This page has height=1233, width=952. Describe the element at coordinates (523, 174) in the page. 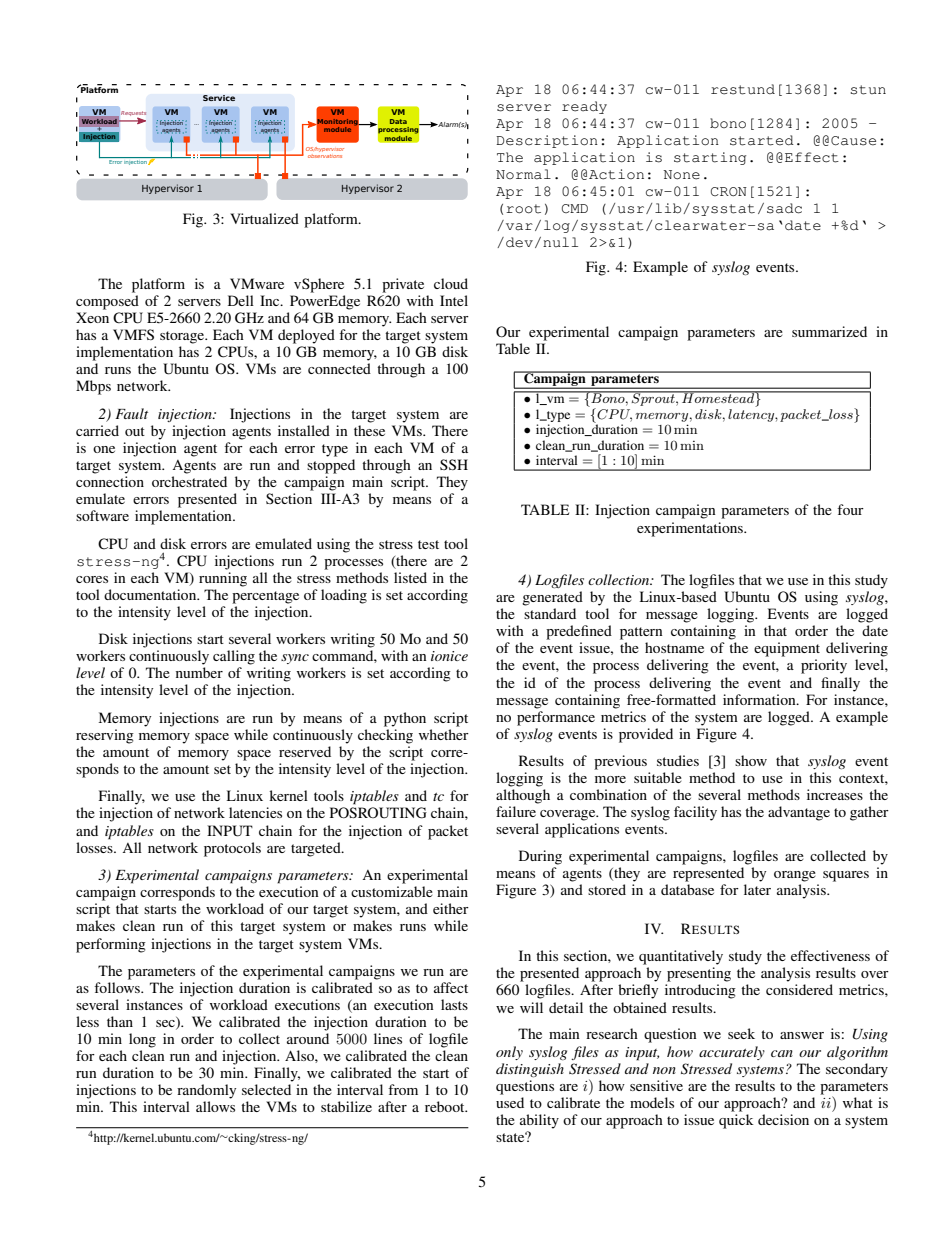

I see `Normal` at that location.
